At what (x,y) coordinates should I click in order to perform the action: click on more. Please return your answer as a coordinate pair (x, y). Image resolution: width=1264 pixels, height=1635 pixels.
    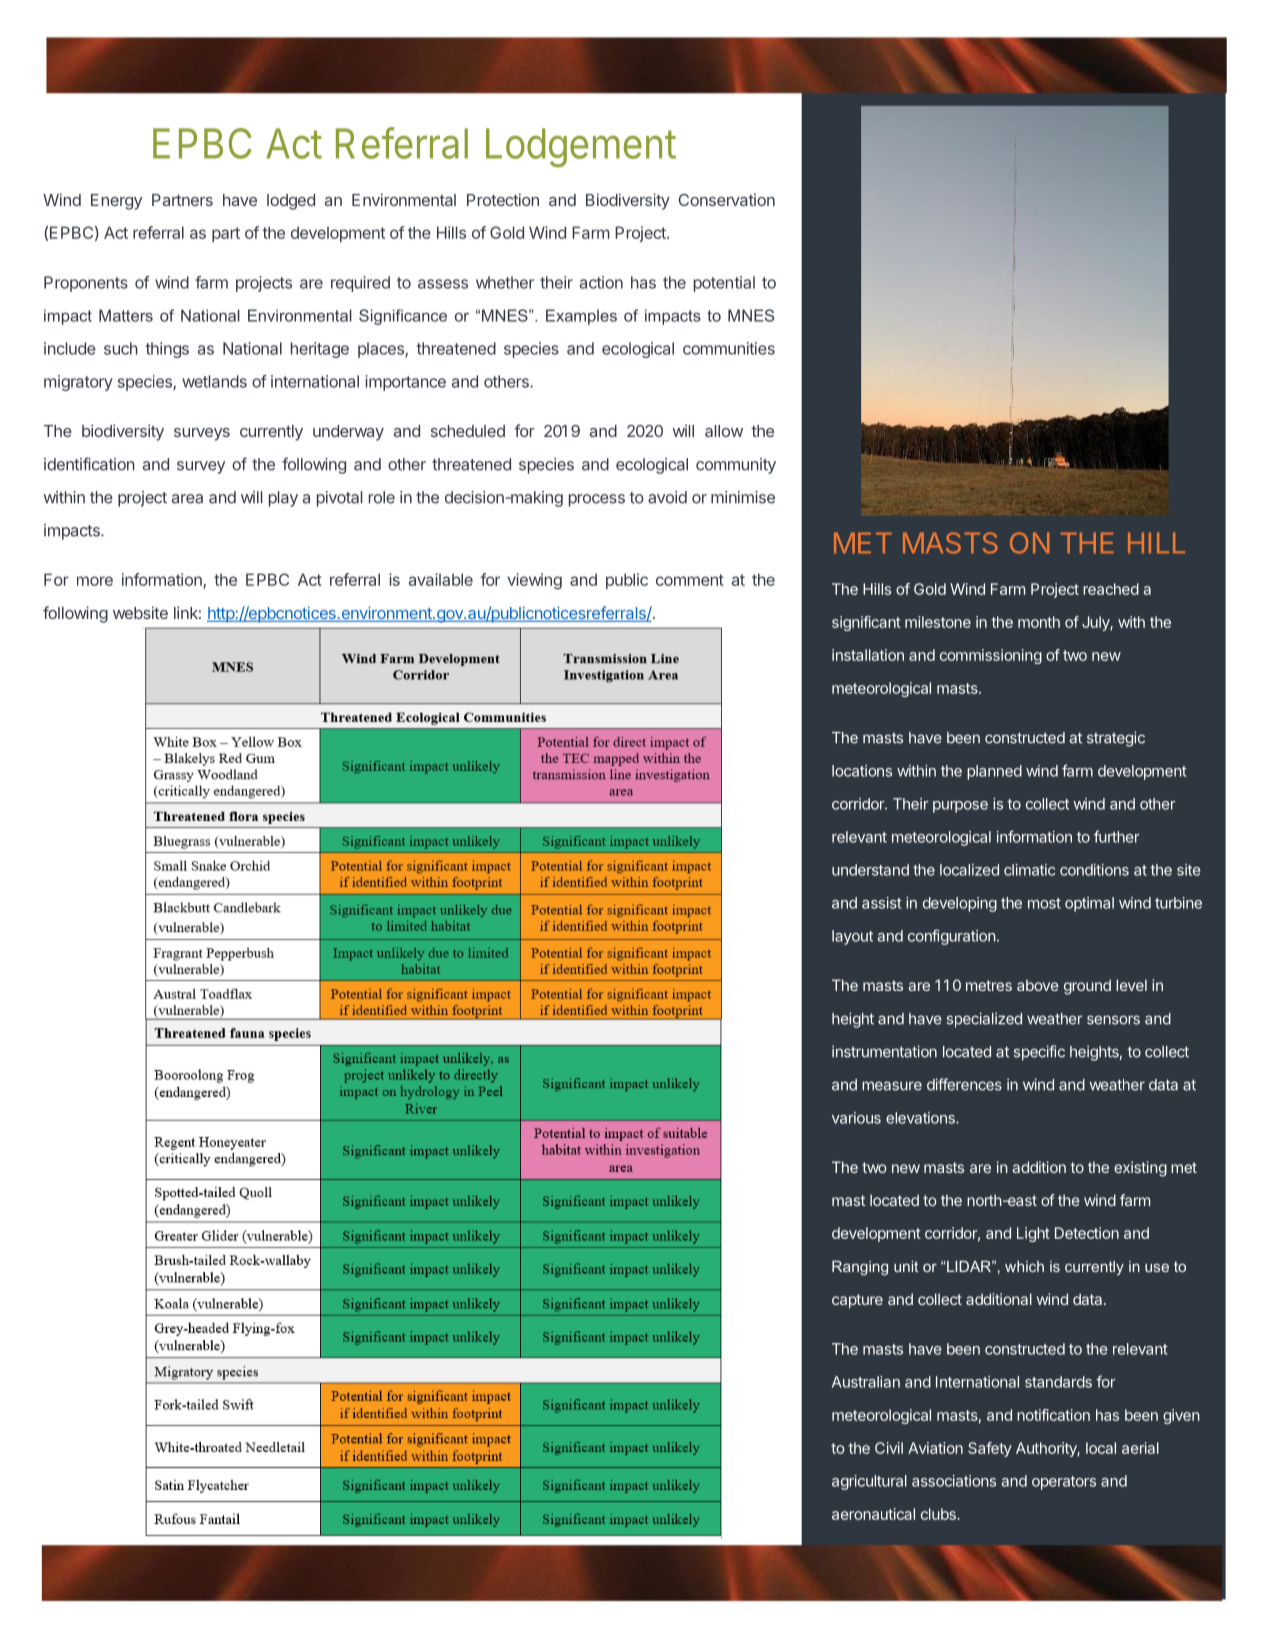
    Looking at the image, I should click on (95, 581).
